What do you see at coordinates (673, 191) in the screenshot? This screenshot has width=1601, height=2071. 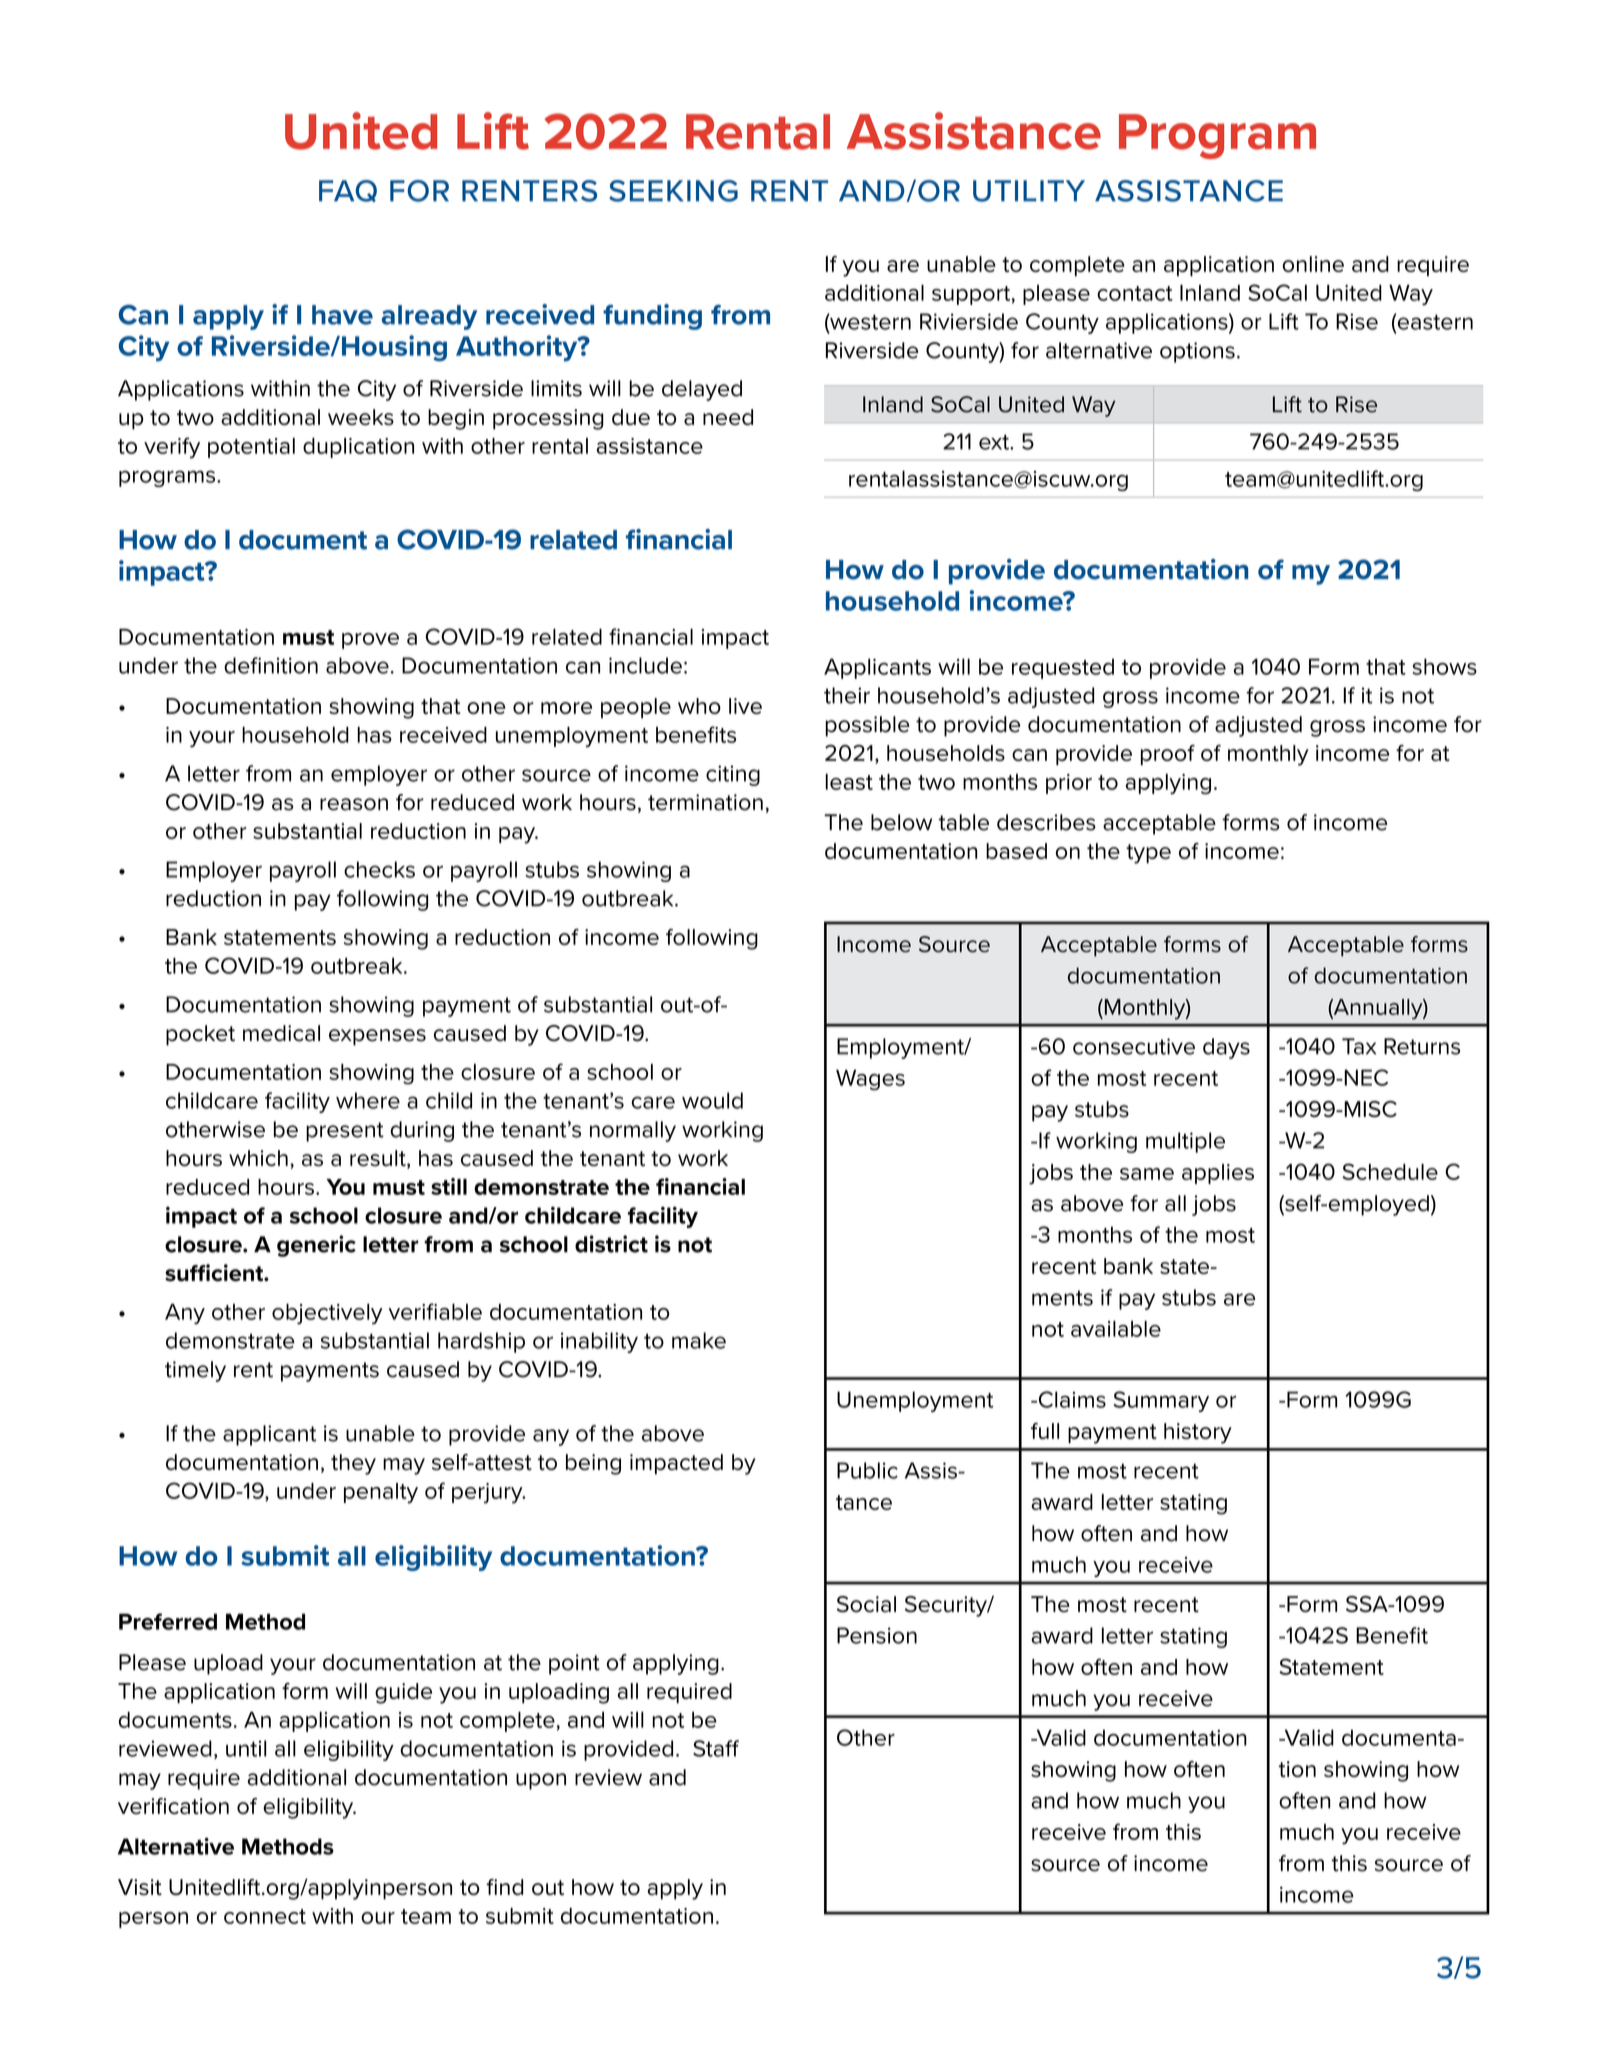 I see `SEEKING` at bounding box center [673, 191].
